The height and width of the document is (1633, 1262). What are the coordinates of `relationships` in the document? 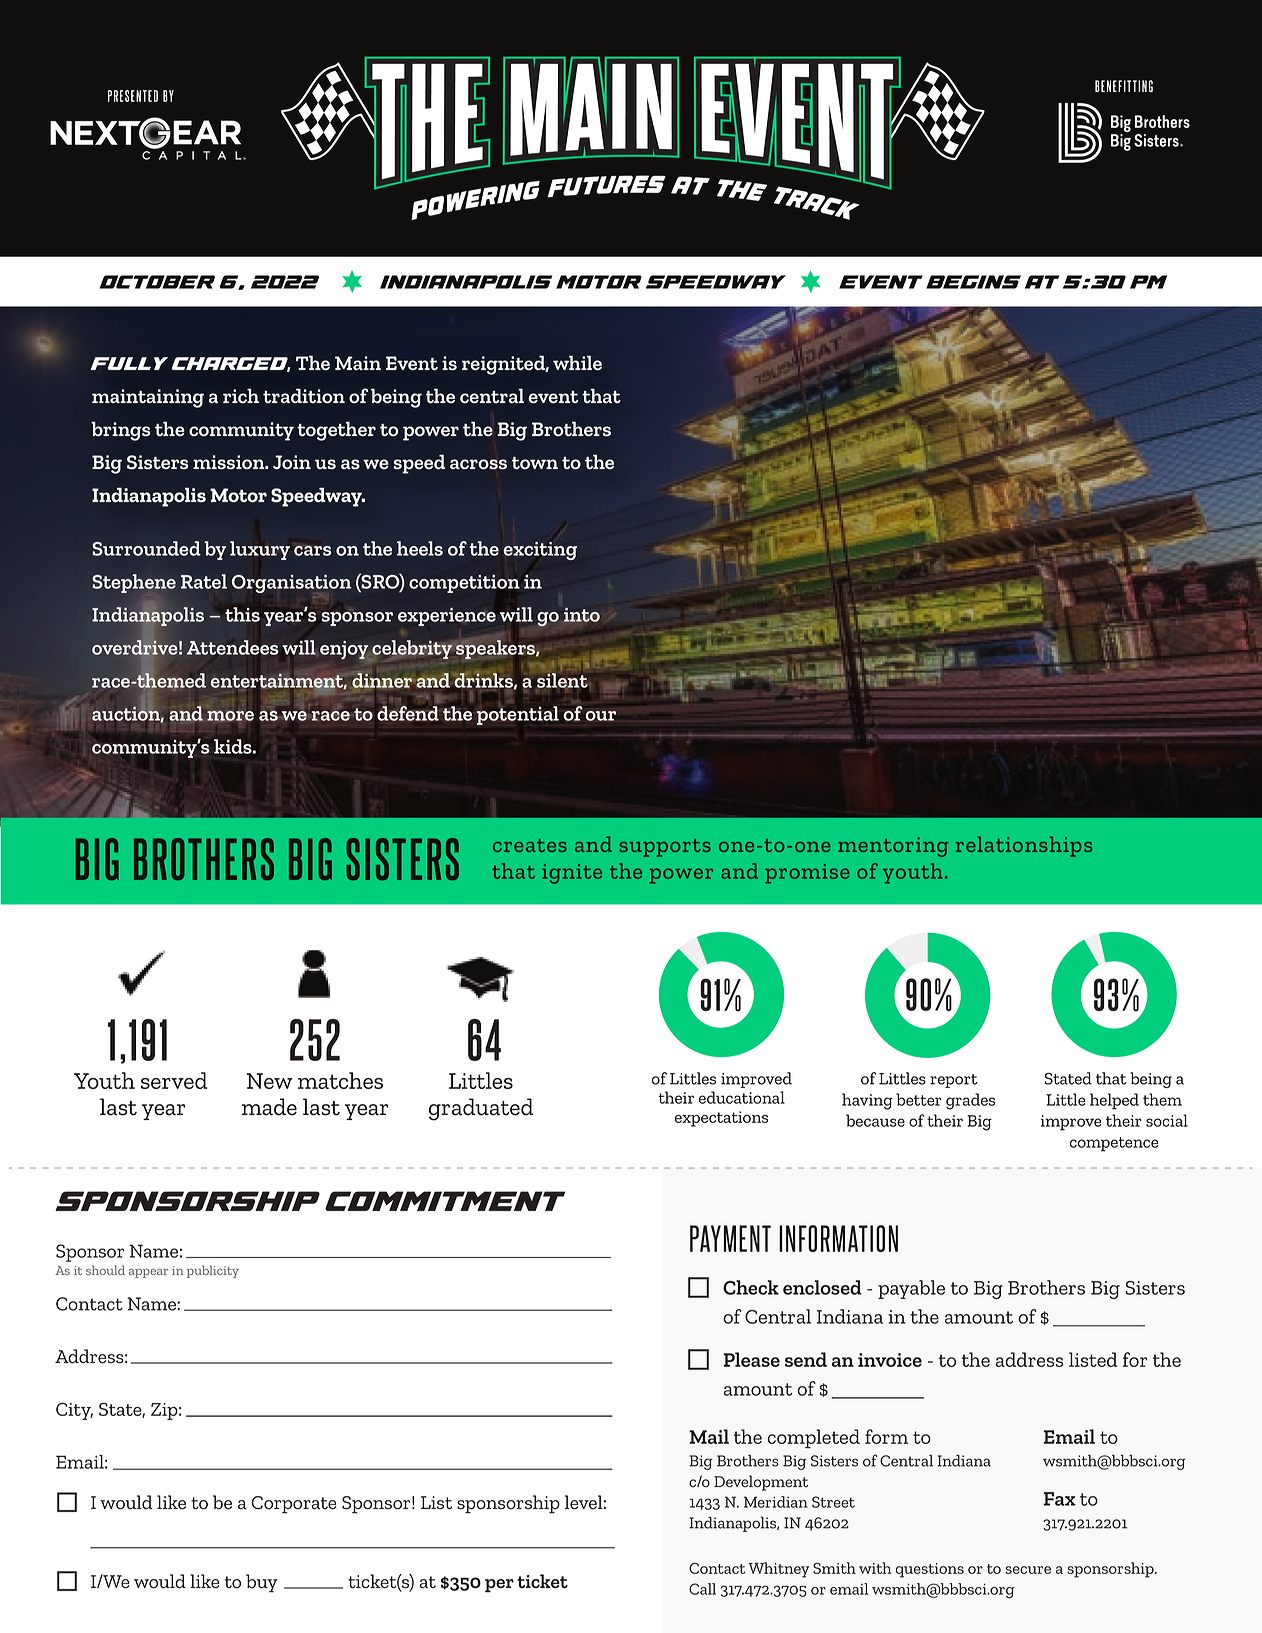 It's located at (1024, 846).
